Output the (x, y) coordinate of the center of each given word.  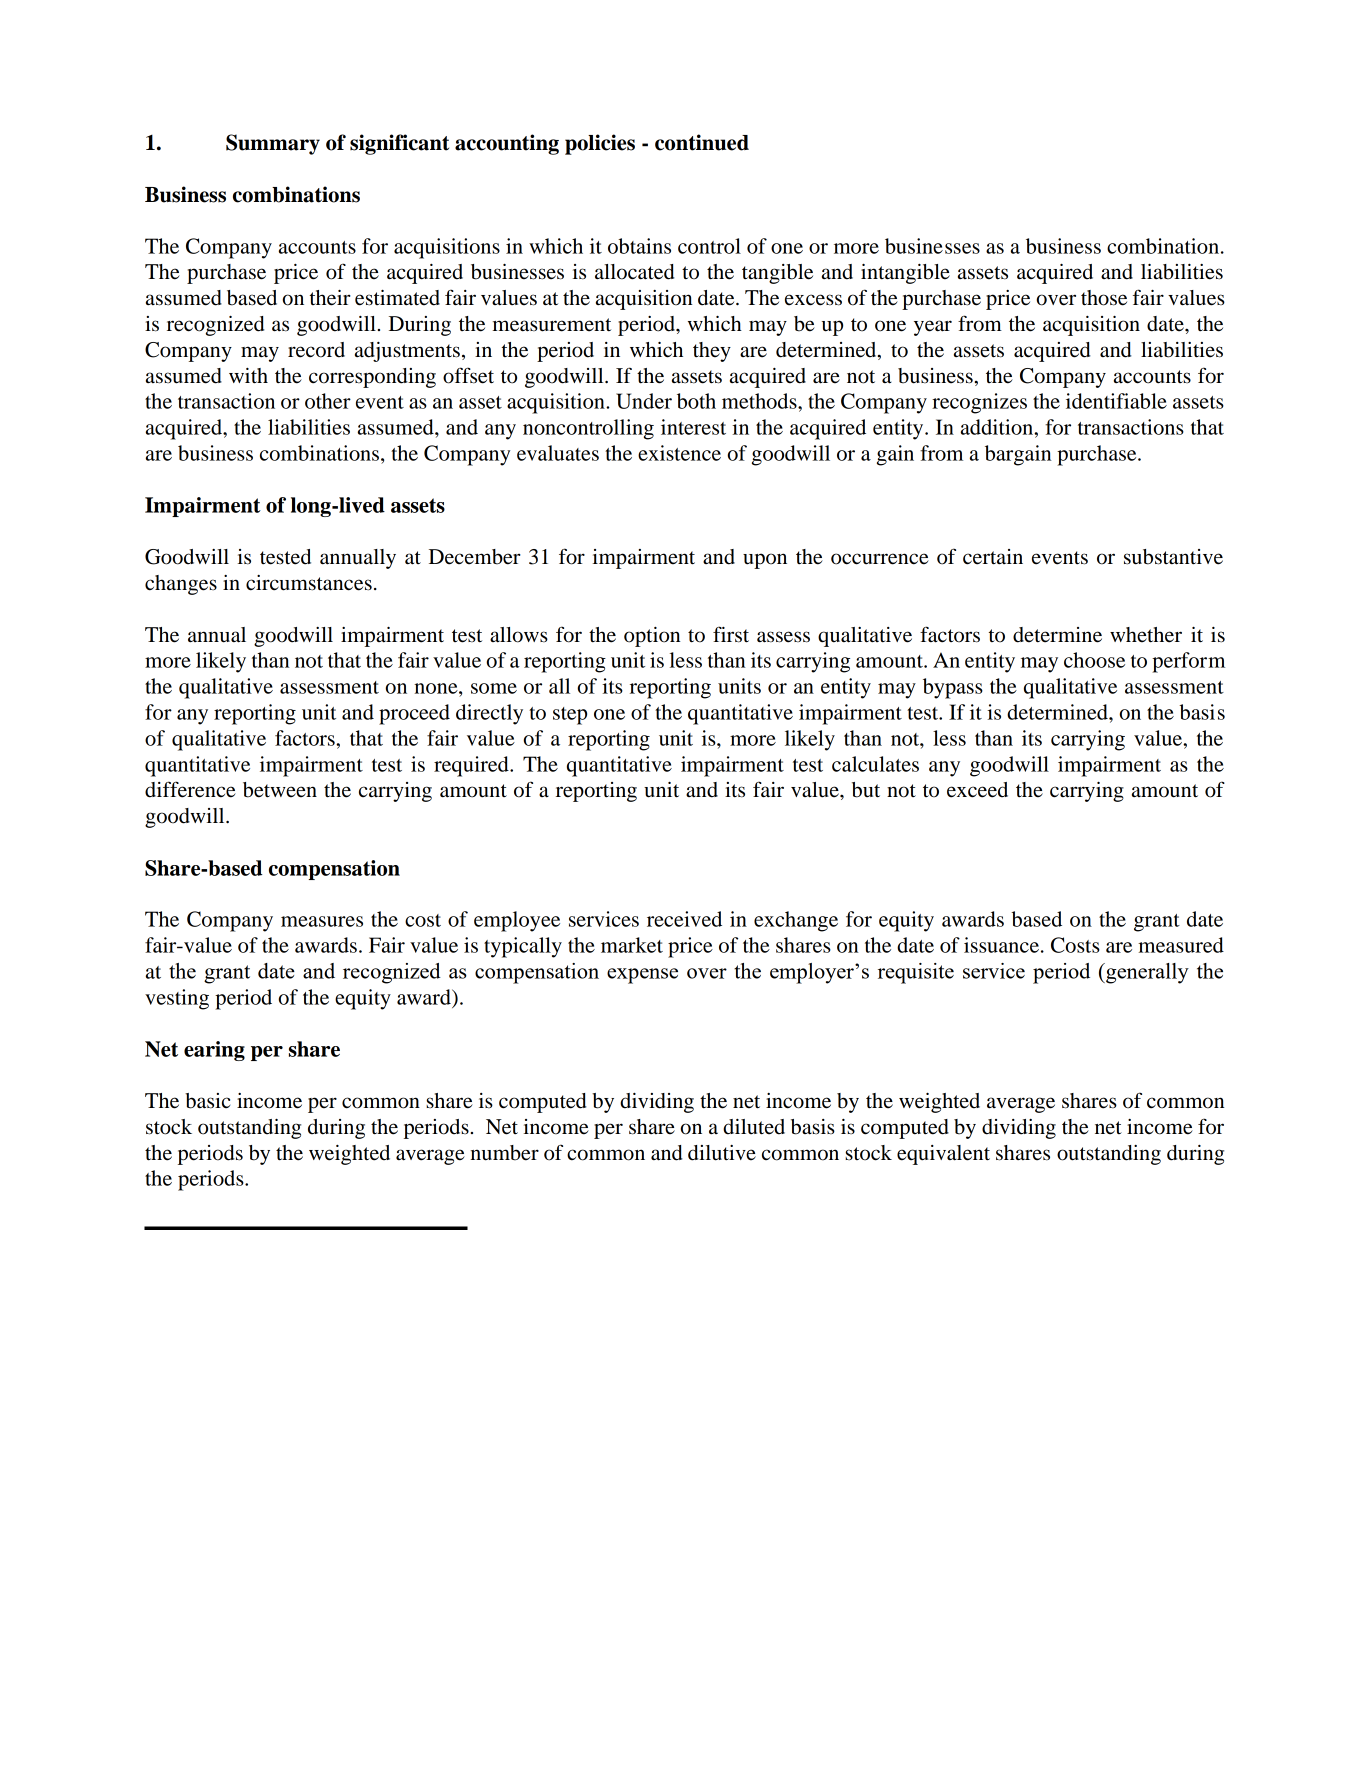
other (328, 401)
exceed (977, 790)
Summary (273, 144)
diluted (754, 1127)
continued (702, 142)
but (866, 790)
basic (207, 1101)
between (280, 790)
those (1104, 298)
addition (998, 427)
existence (679, 453)
